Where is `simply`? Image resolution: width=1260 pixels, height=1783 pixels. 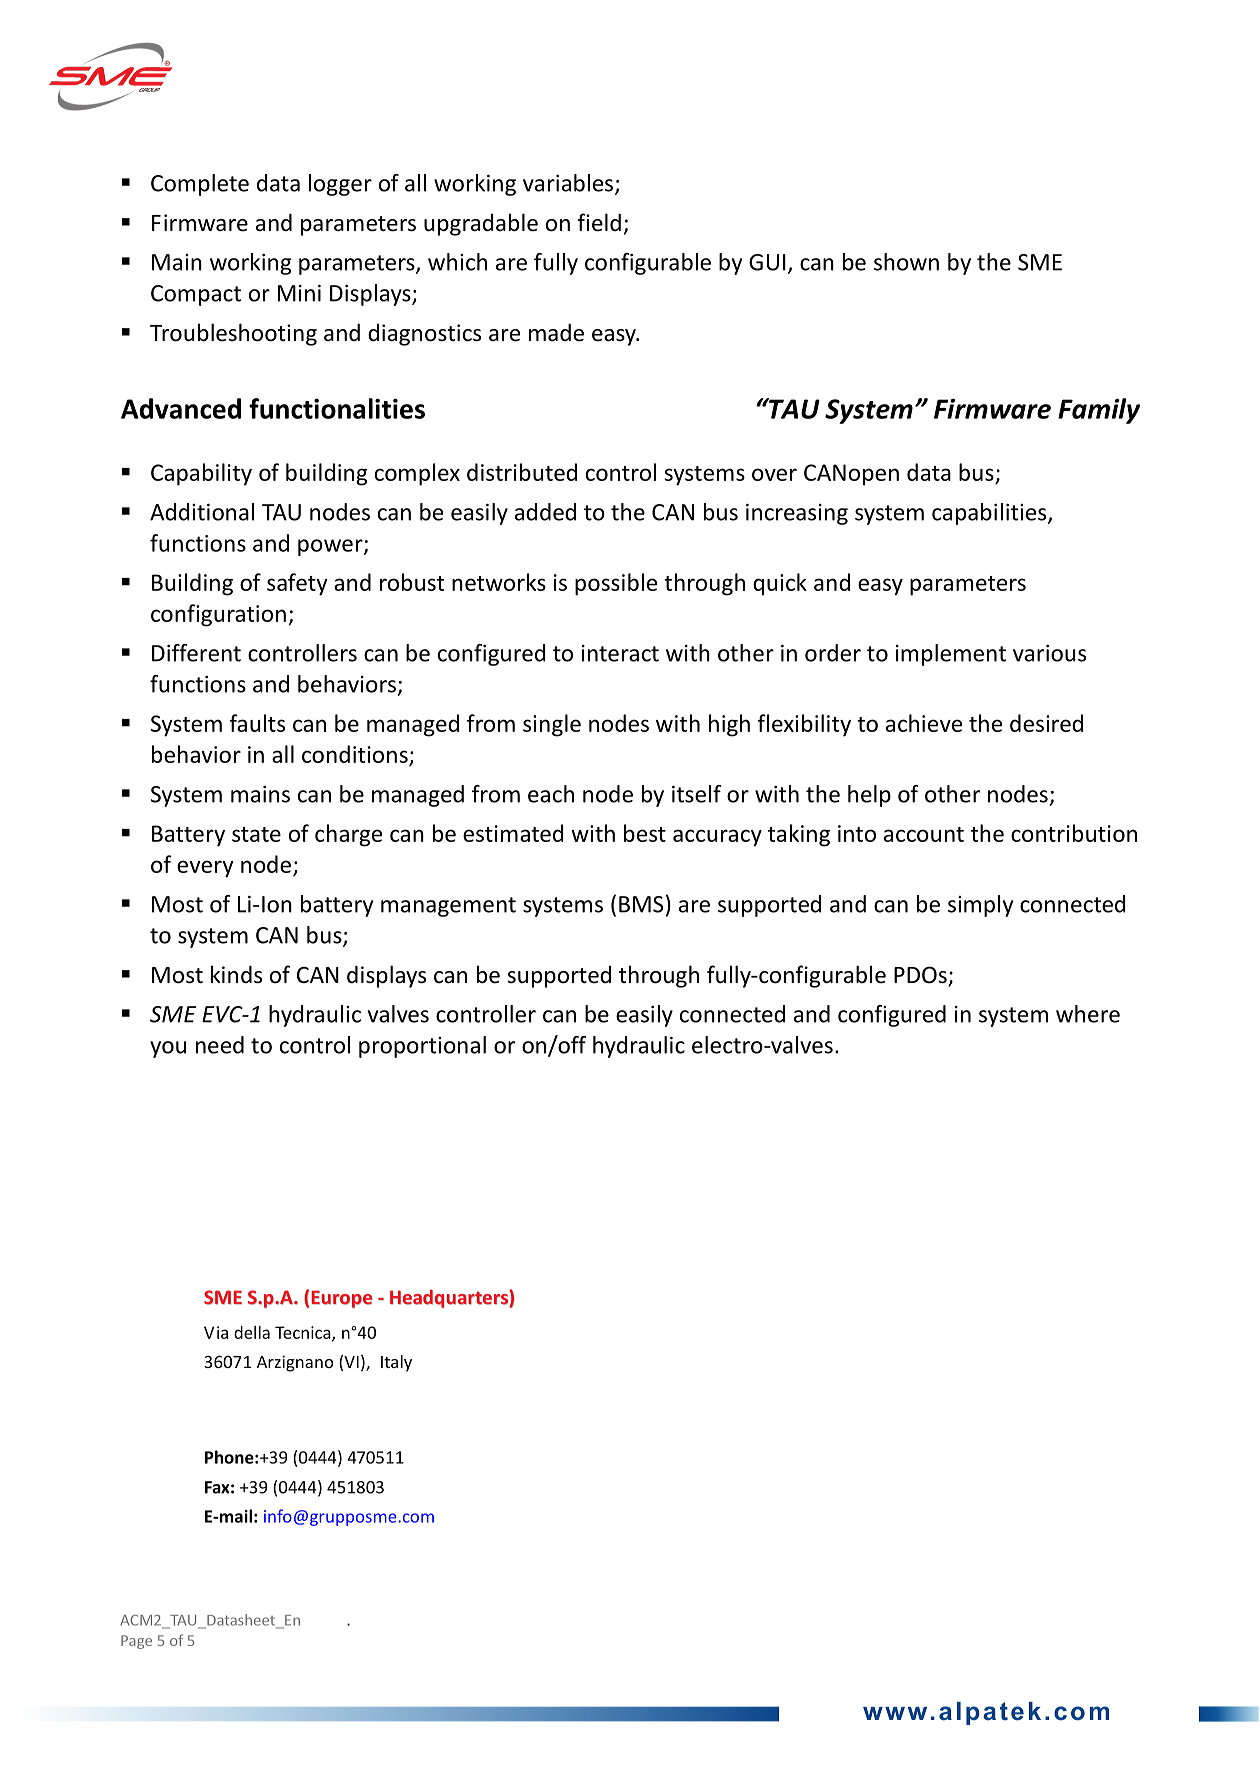
simply is located at coordinates (980, 906).
